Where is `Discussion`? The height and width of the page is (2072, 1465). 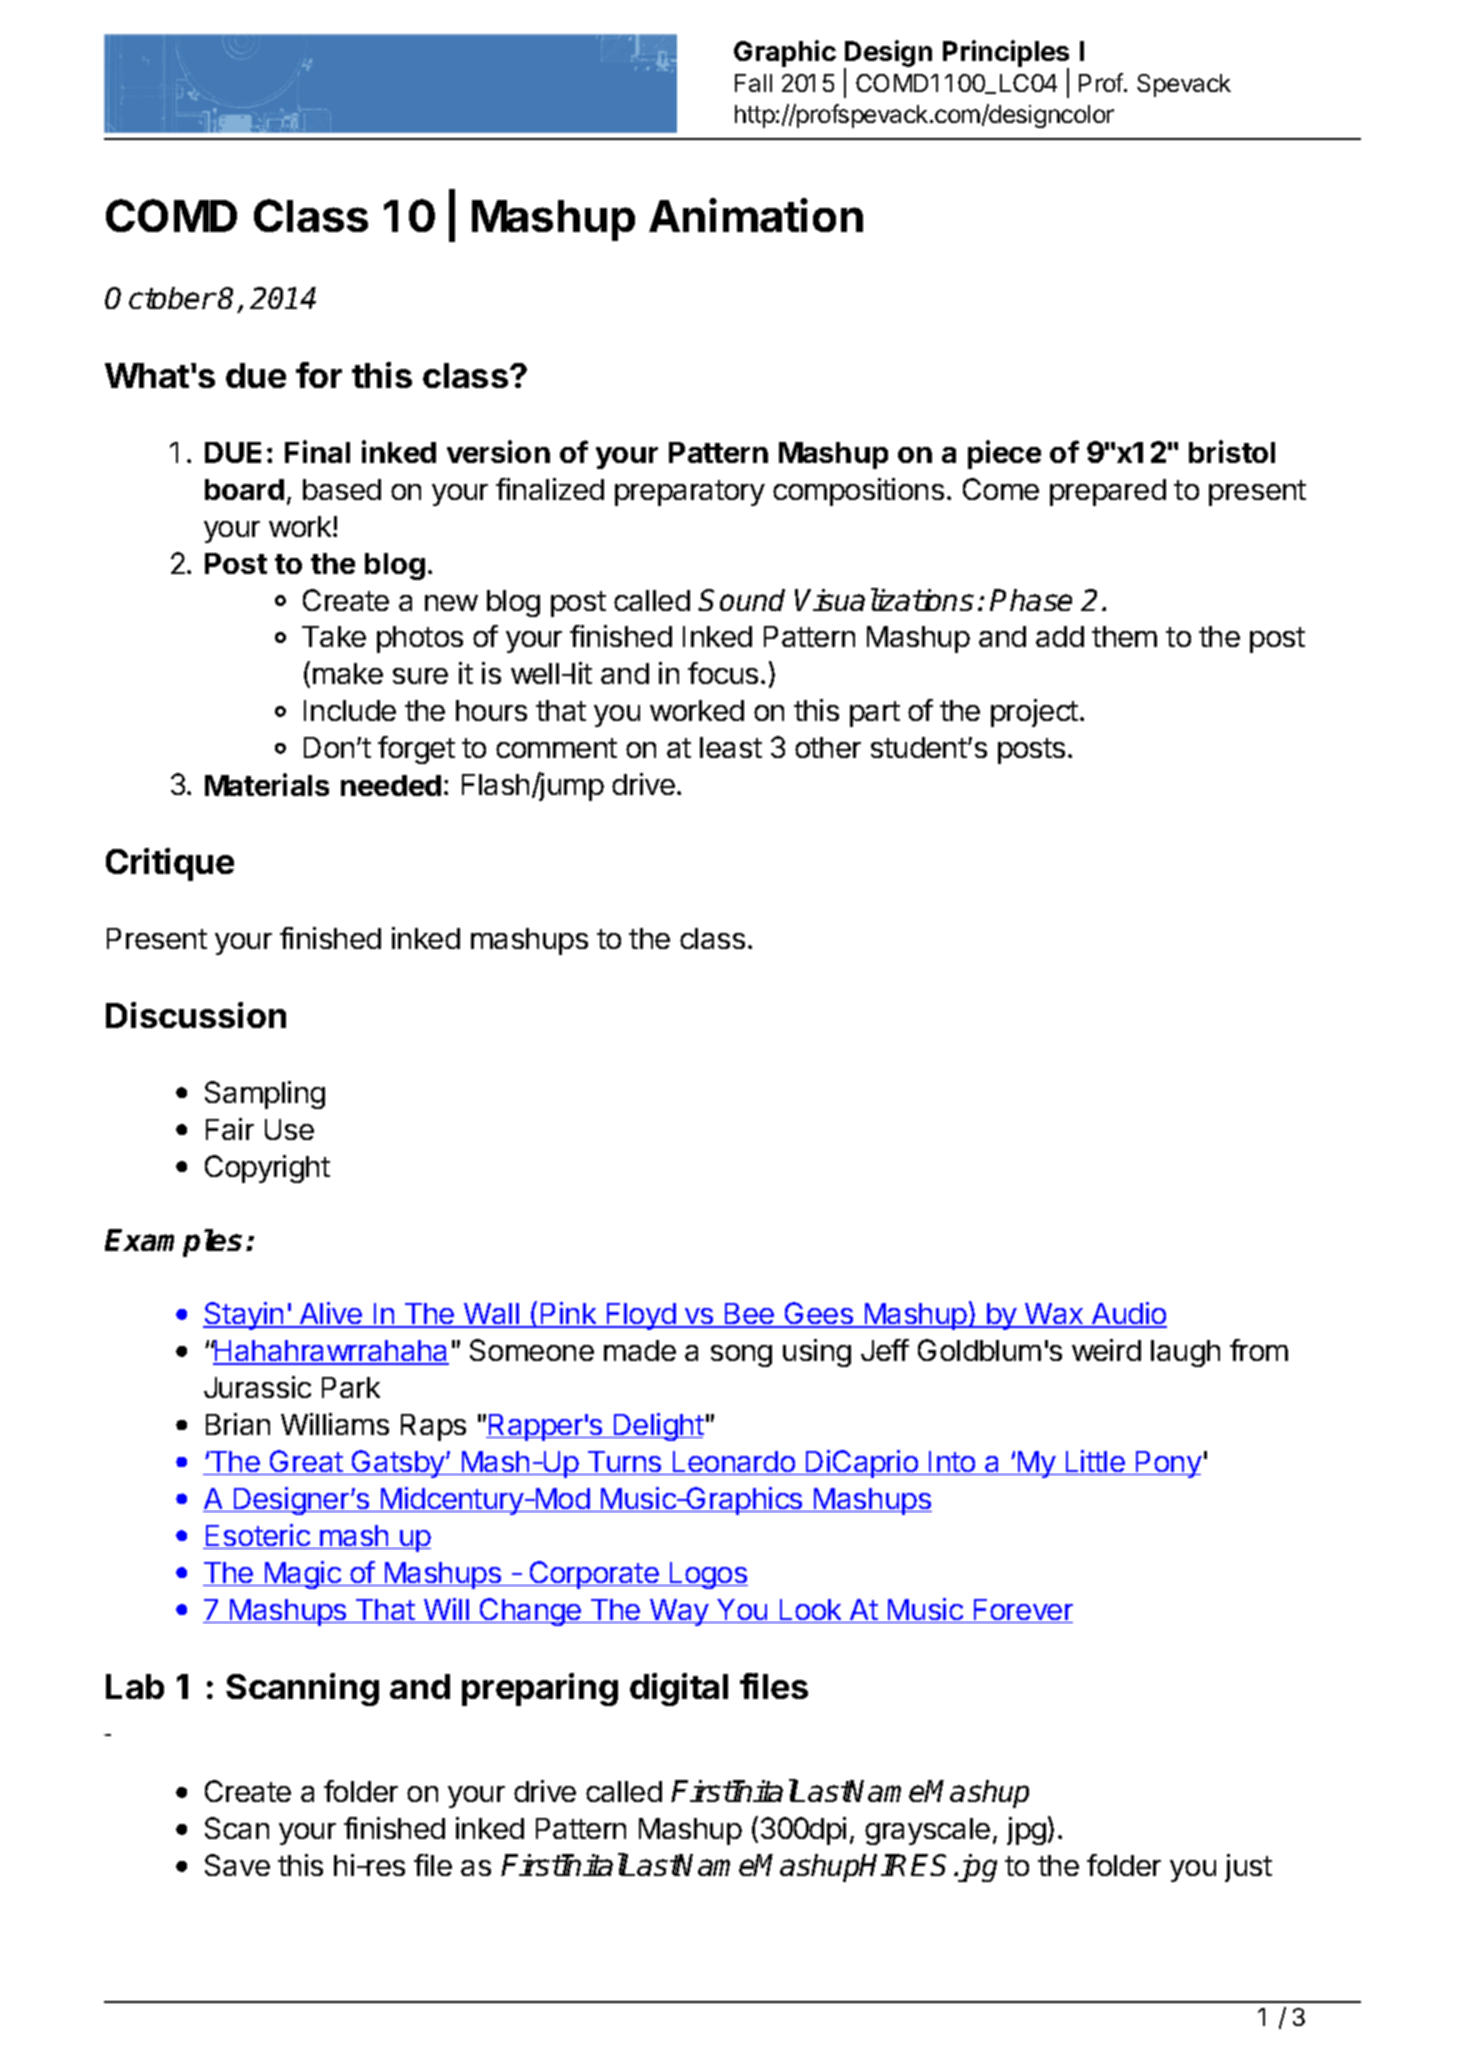
Discussion is located at coordinates (196, 1015).
